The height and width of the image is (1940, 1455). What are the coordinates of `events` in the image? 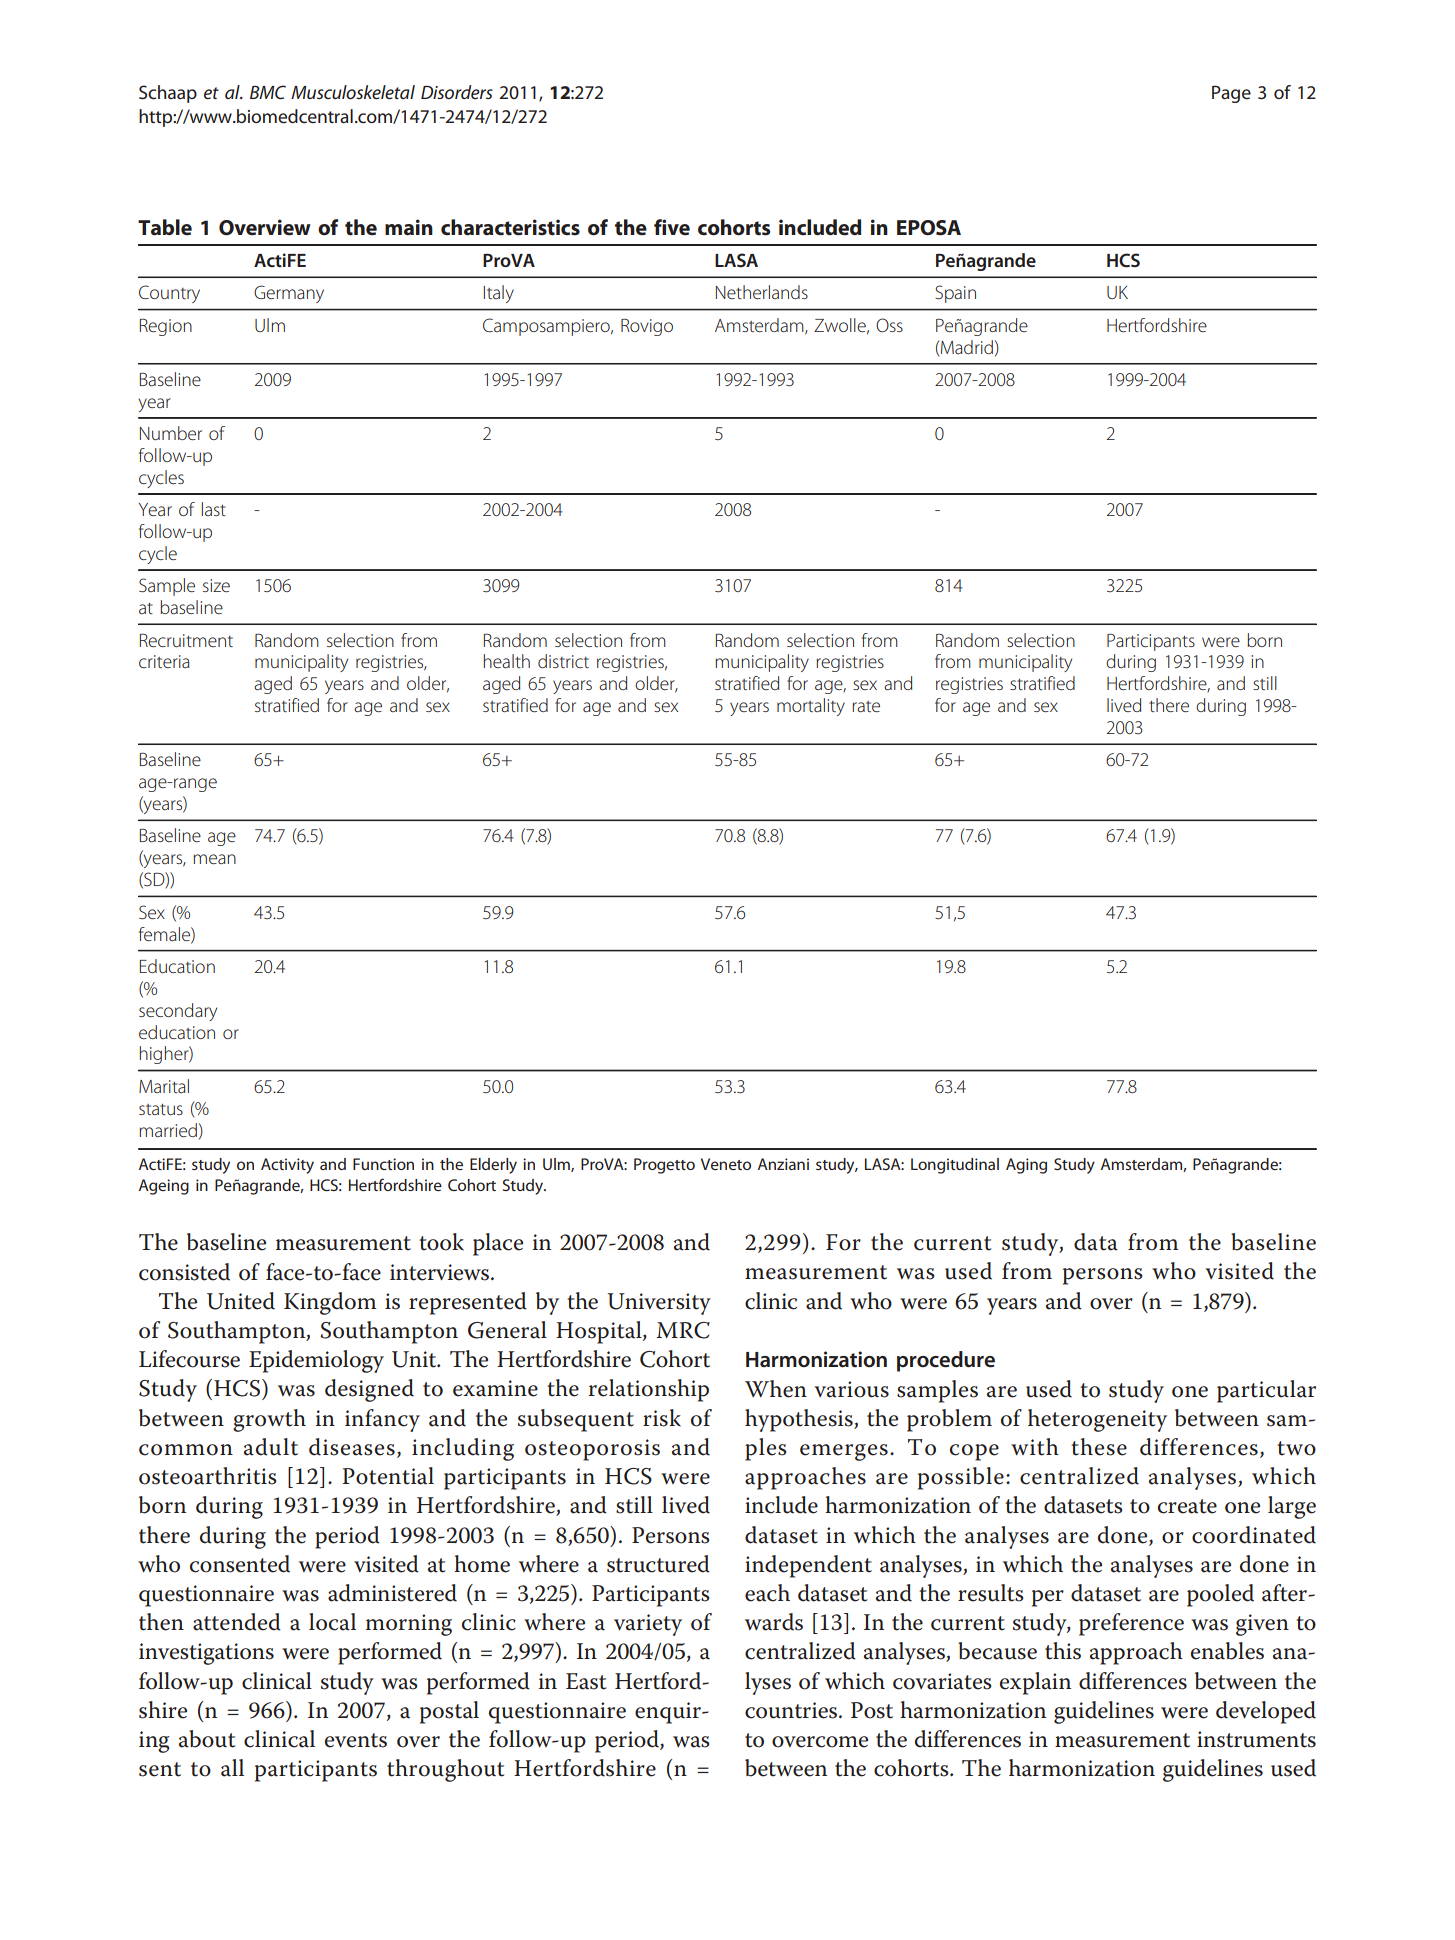 It's located at (356, 1740).
